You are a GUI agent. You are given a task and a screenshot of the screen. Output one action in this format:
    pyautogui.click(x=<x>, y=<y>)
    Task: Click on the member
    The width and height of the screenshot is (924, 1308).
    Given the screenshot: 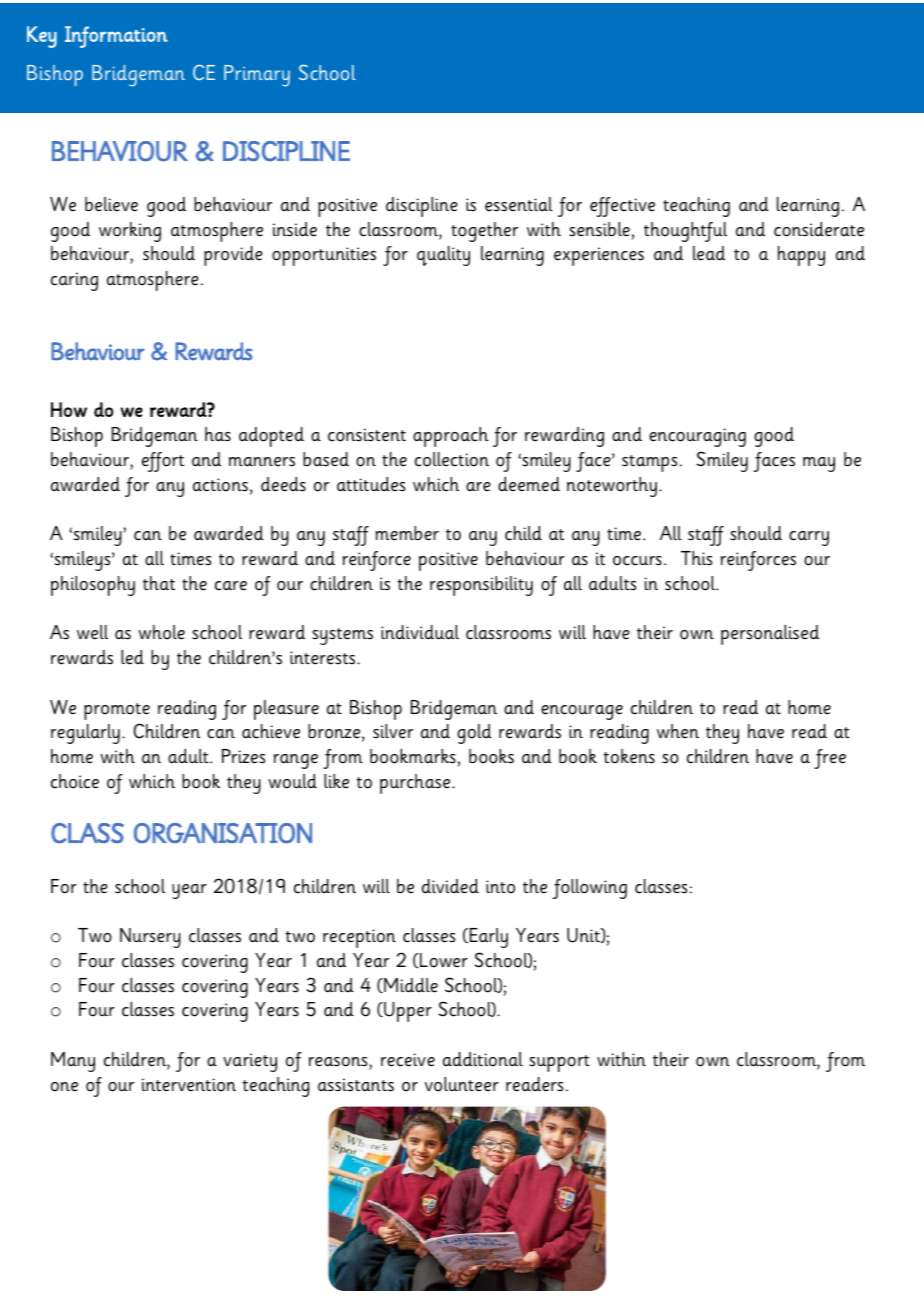 What is the action you would take?
    pyautogui.click(x=407, y=533)
